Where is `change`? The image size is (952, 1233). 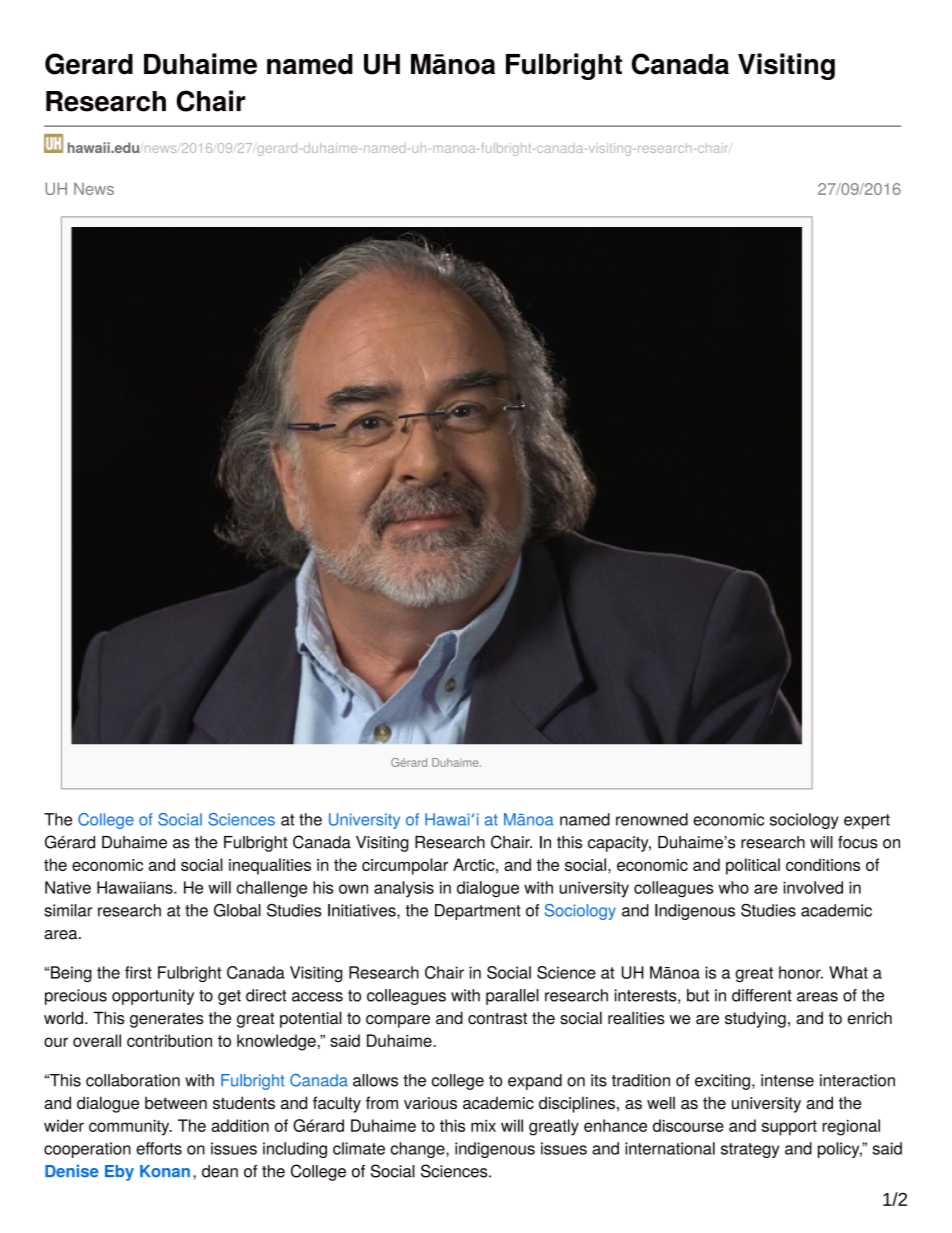
change is located at coordinates (419, 1150).
